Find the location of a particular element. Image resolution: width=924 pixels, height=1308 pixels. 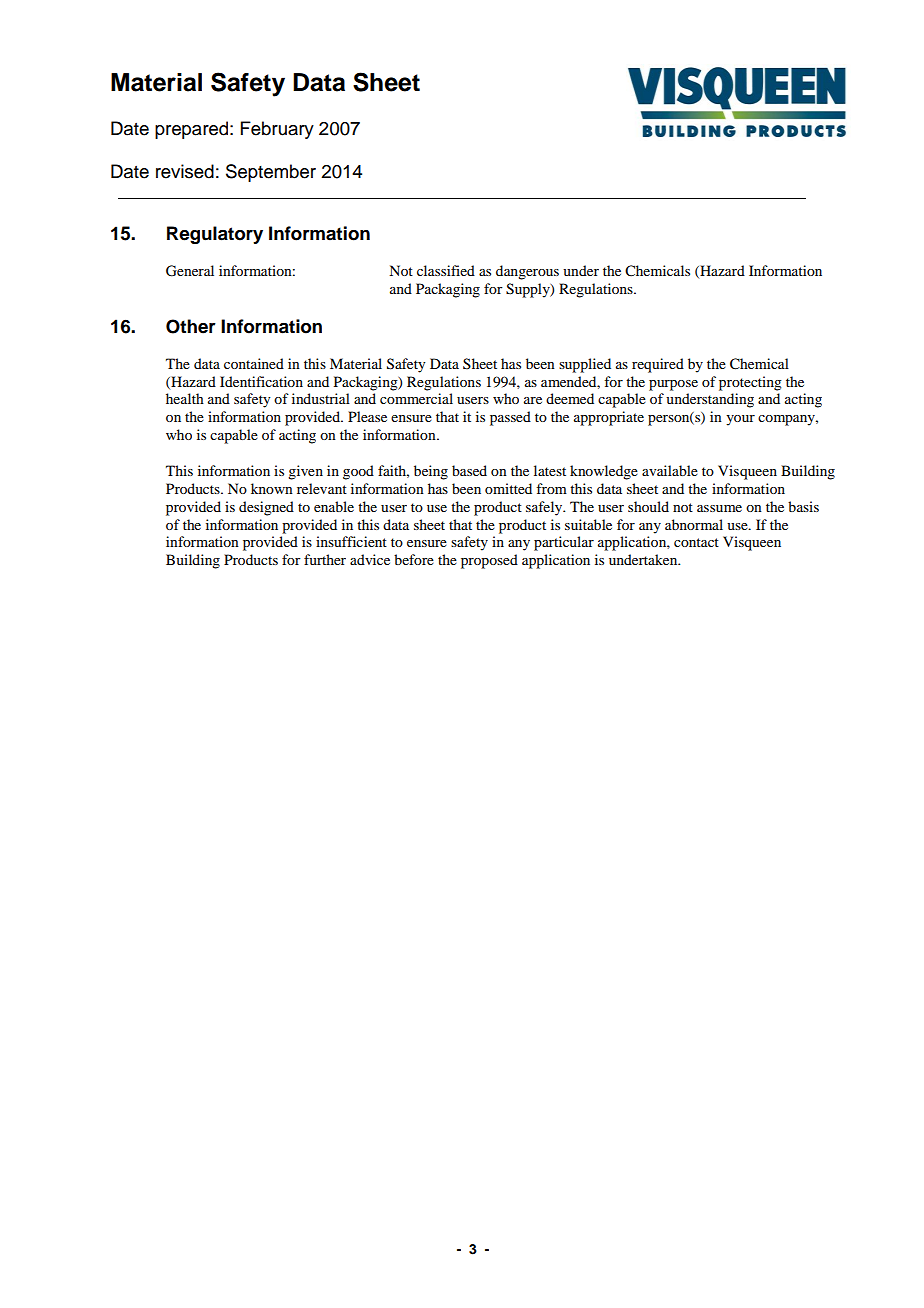

classified is located at coordinates (446, 270).
